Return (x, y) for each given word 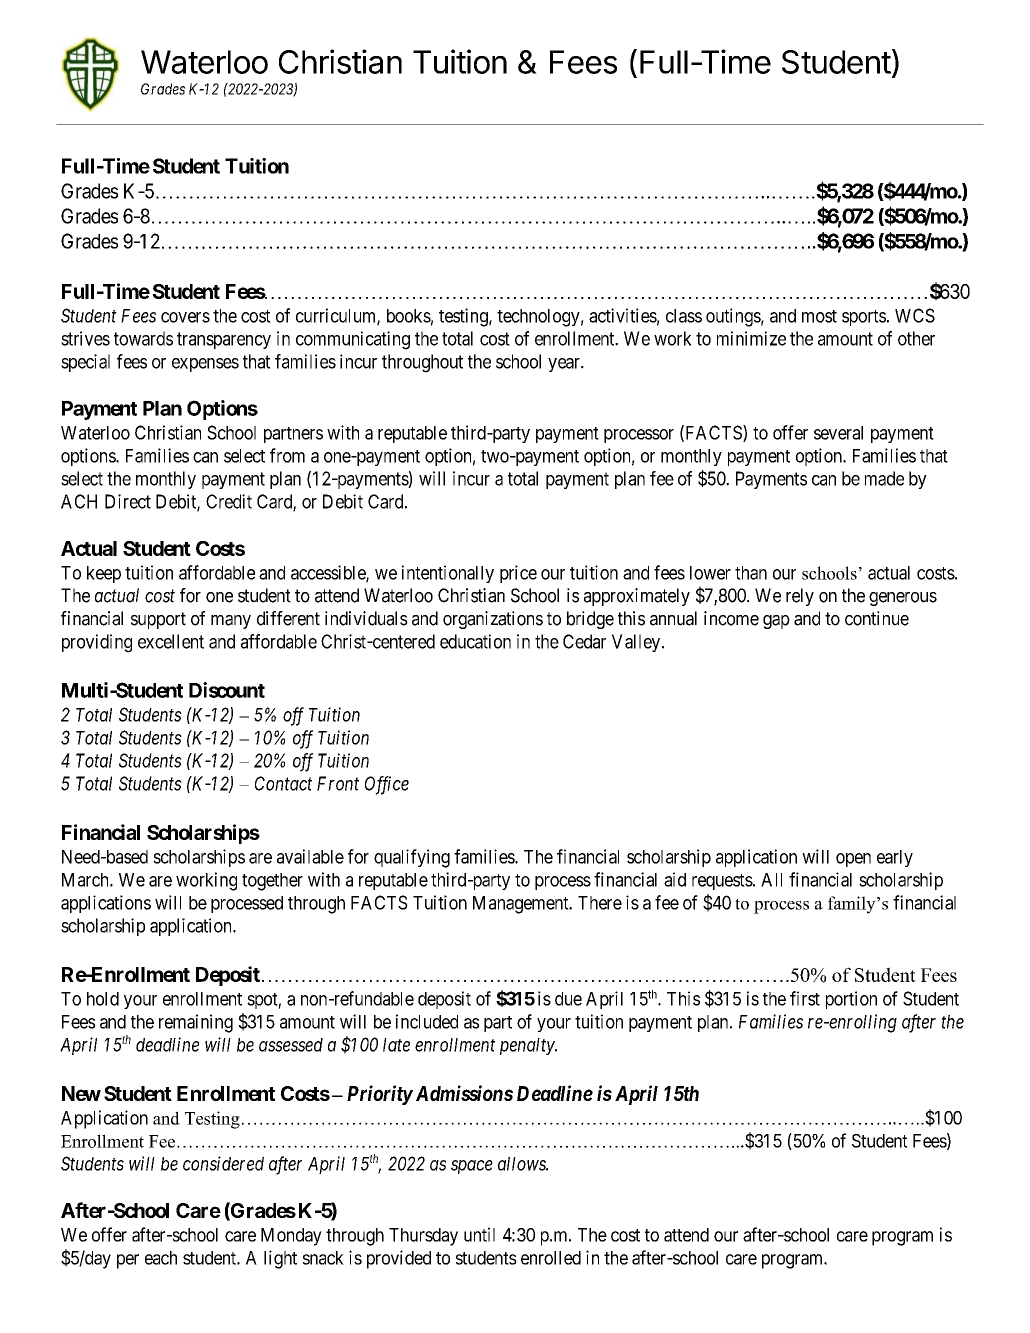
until (479, 1234)
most (819, 316)
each (161, 1258)
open (853, 860)
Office (387, 785)
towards (143, 338)
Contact (283, 783)
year (565, 365)
